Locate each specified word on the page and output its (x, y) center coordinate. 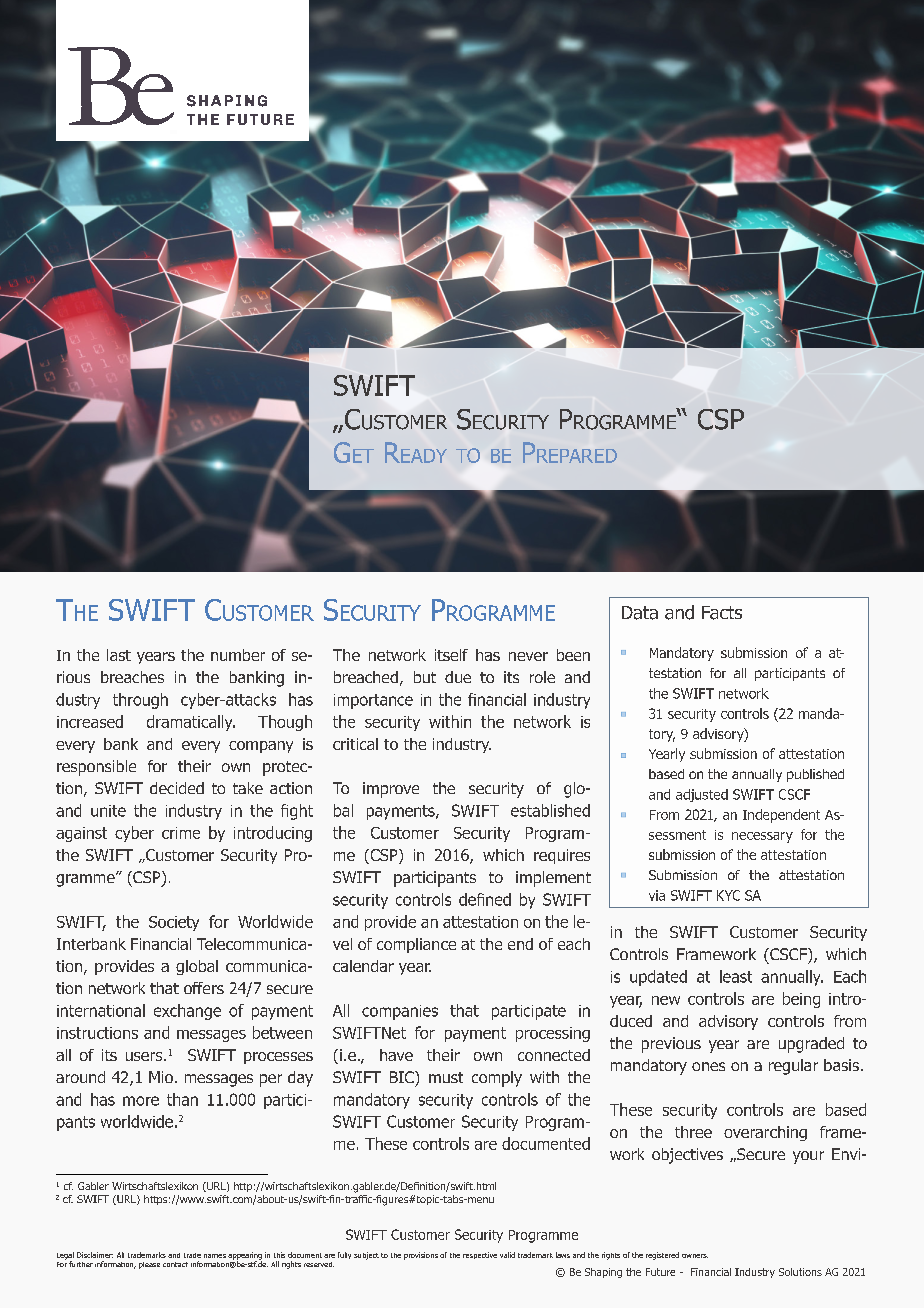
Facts (722, 613)
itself (451, 655)
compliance (416, 945)
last (119, 655)
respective (480, 1255)
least (736, 976)
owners (695, 1256)
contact (175, 1264)
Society (174, 923)
